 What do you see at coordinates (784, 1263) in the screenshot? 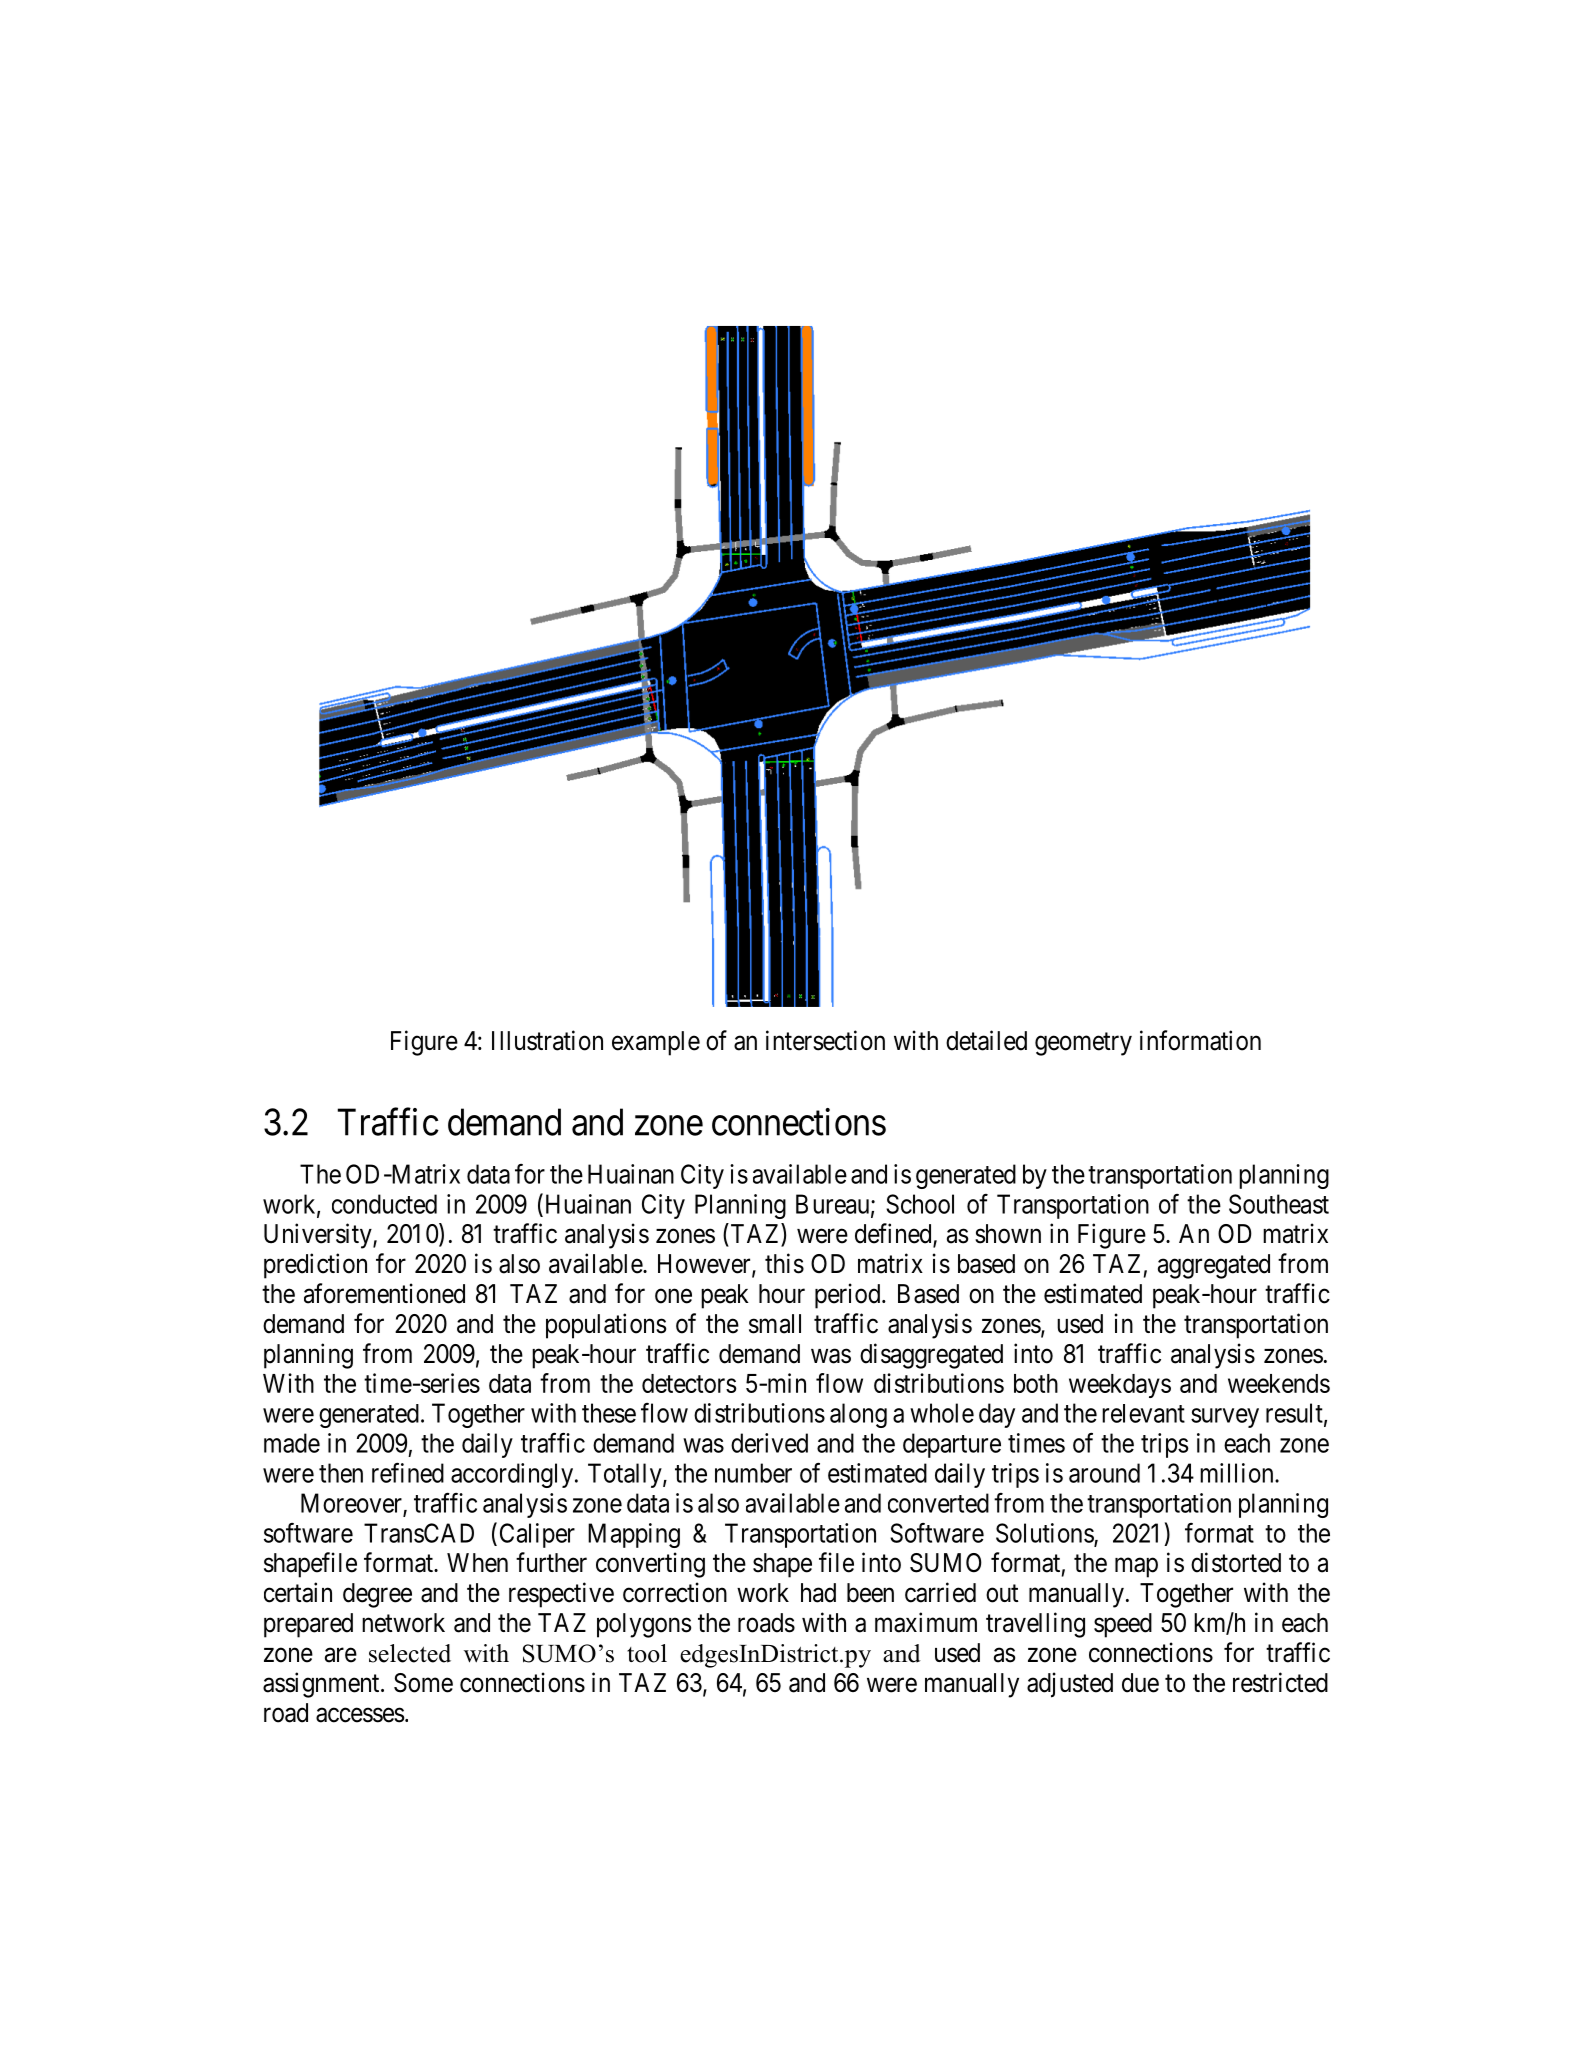
I see `this` at bounding box center [784, 1263].
